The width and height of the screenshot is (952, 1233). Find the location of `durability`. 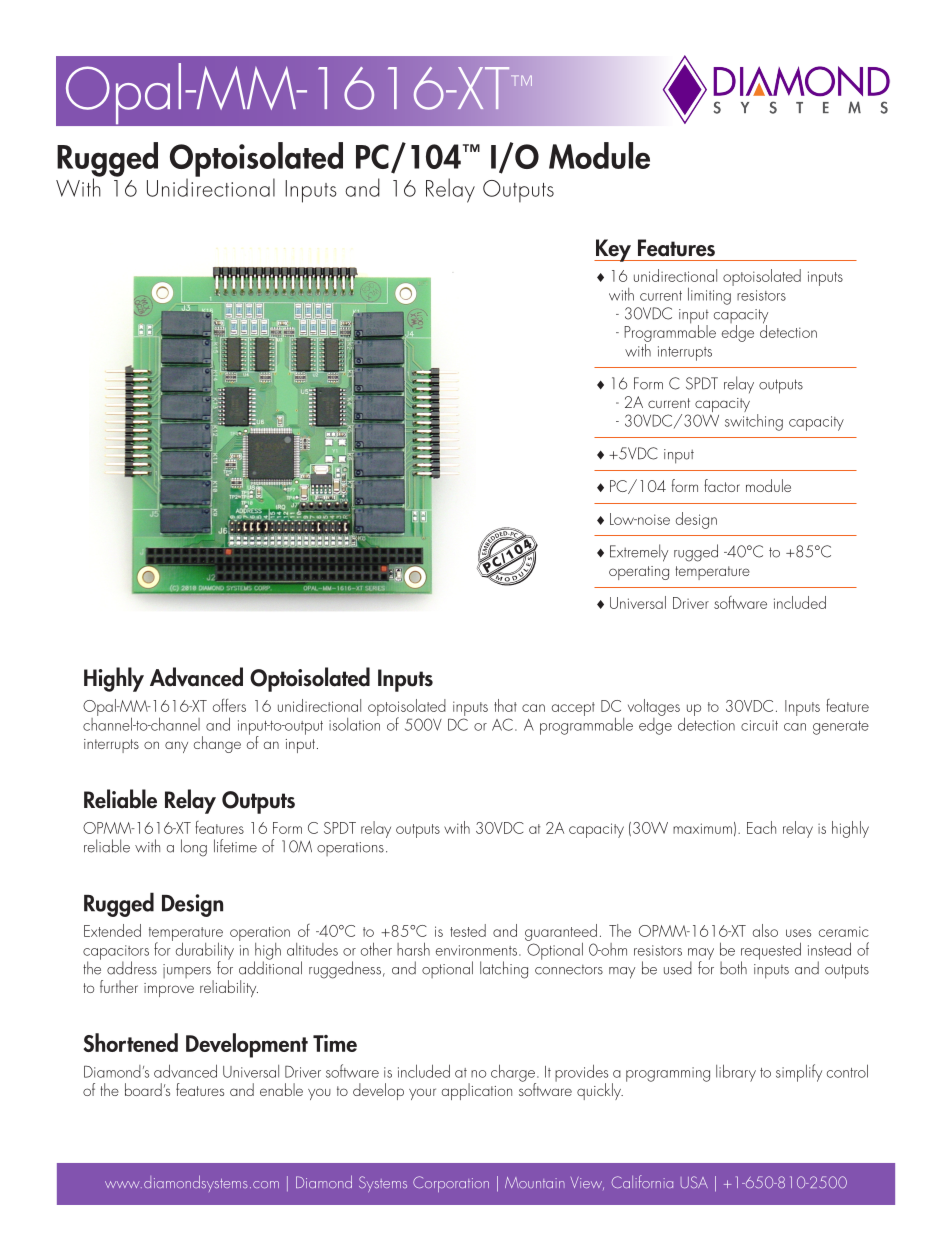

durability is located at coordinates (205, 952).
